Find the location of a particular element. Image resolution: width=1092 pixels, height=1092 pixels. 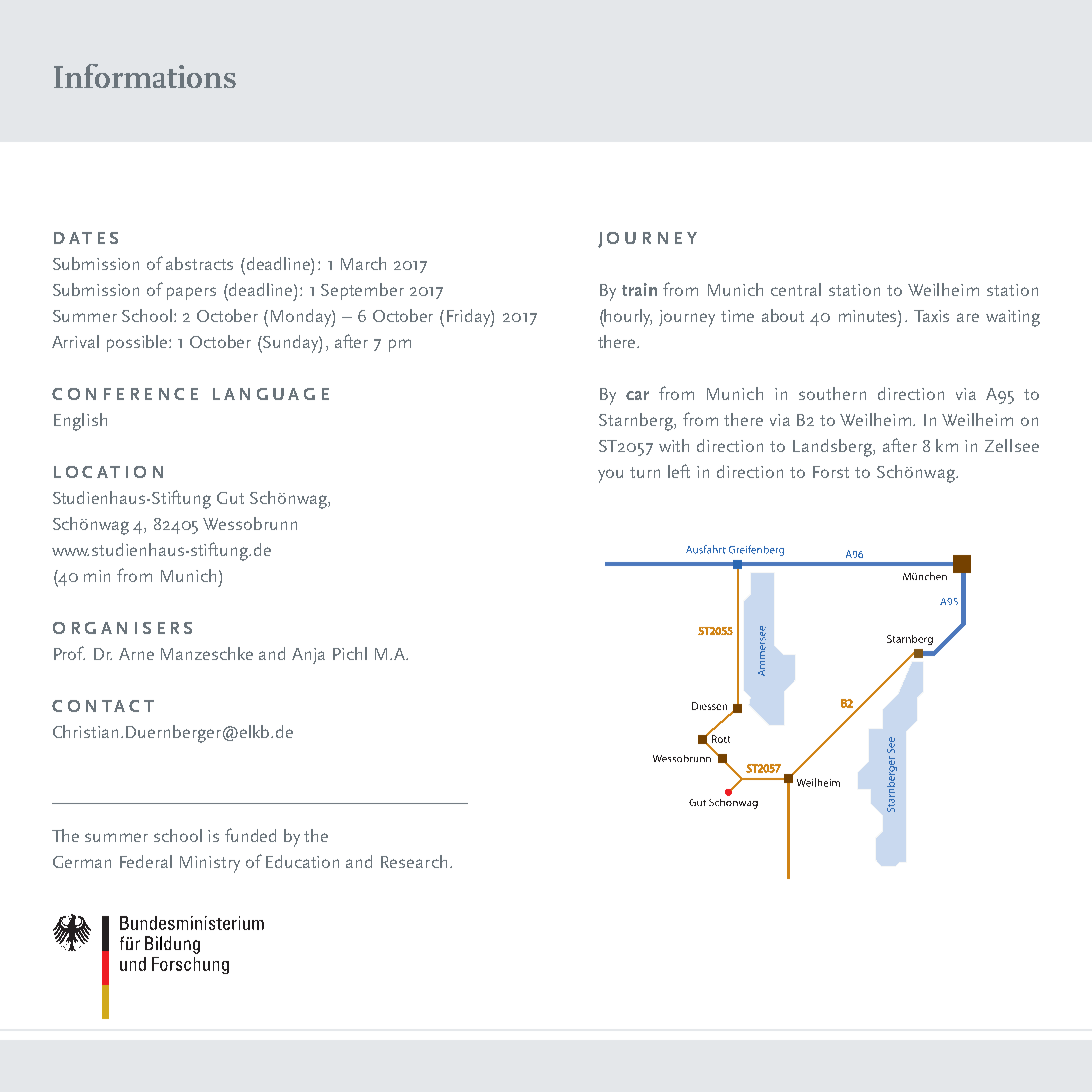

you is located at coordinates (610, 476).
